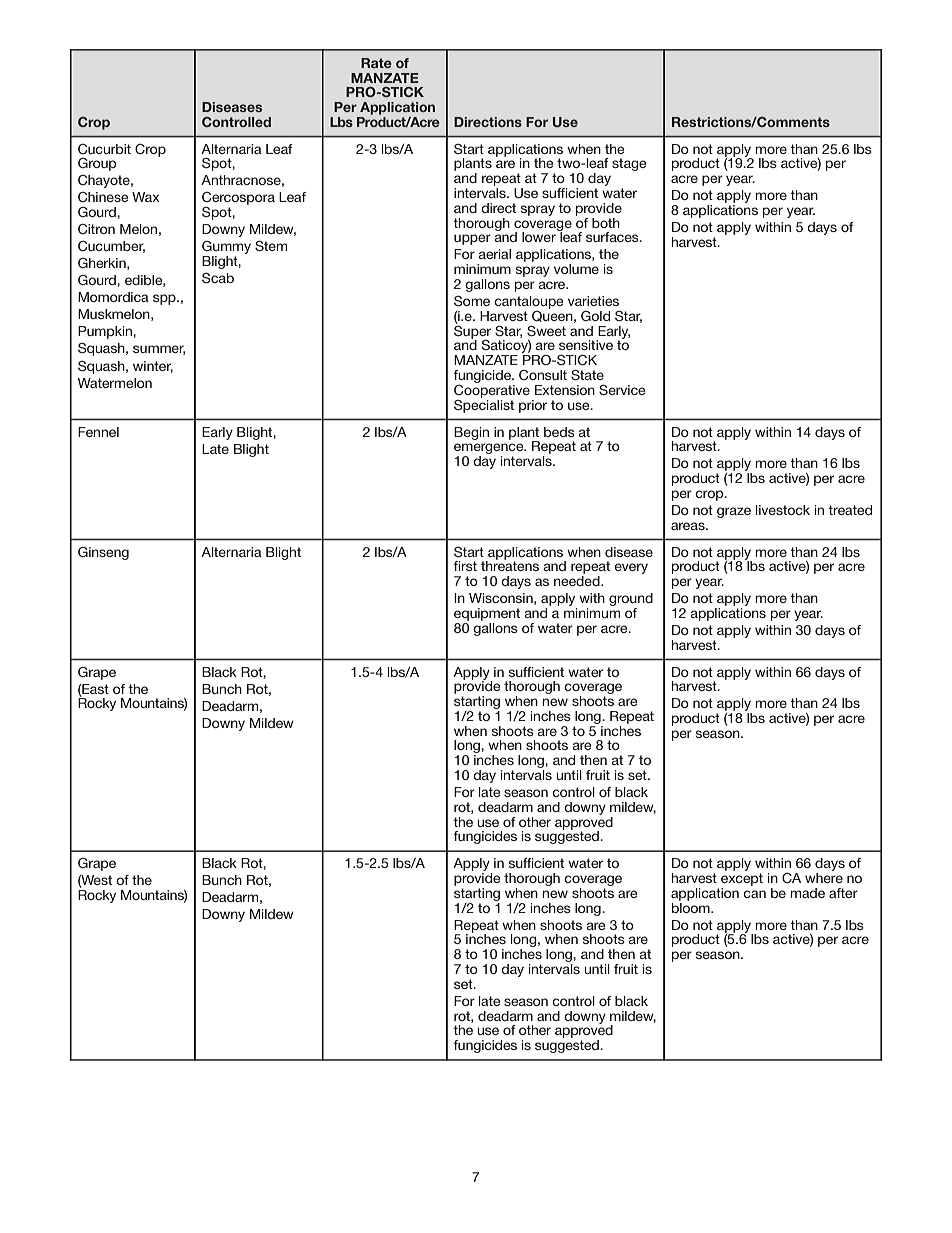 The height and width of the screenshot is (1233, 952). Describe the element at coordinates (629, 164) in the screenshot. I see `stage` at that location.
